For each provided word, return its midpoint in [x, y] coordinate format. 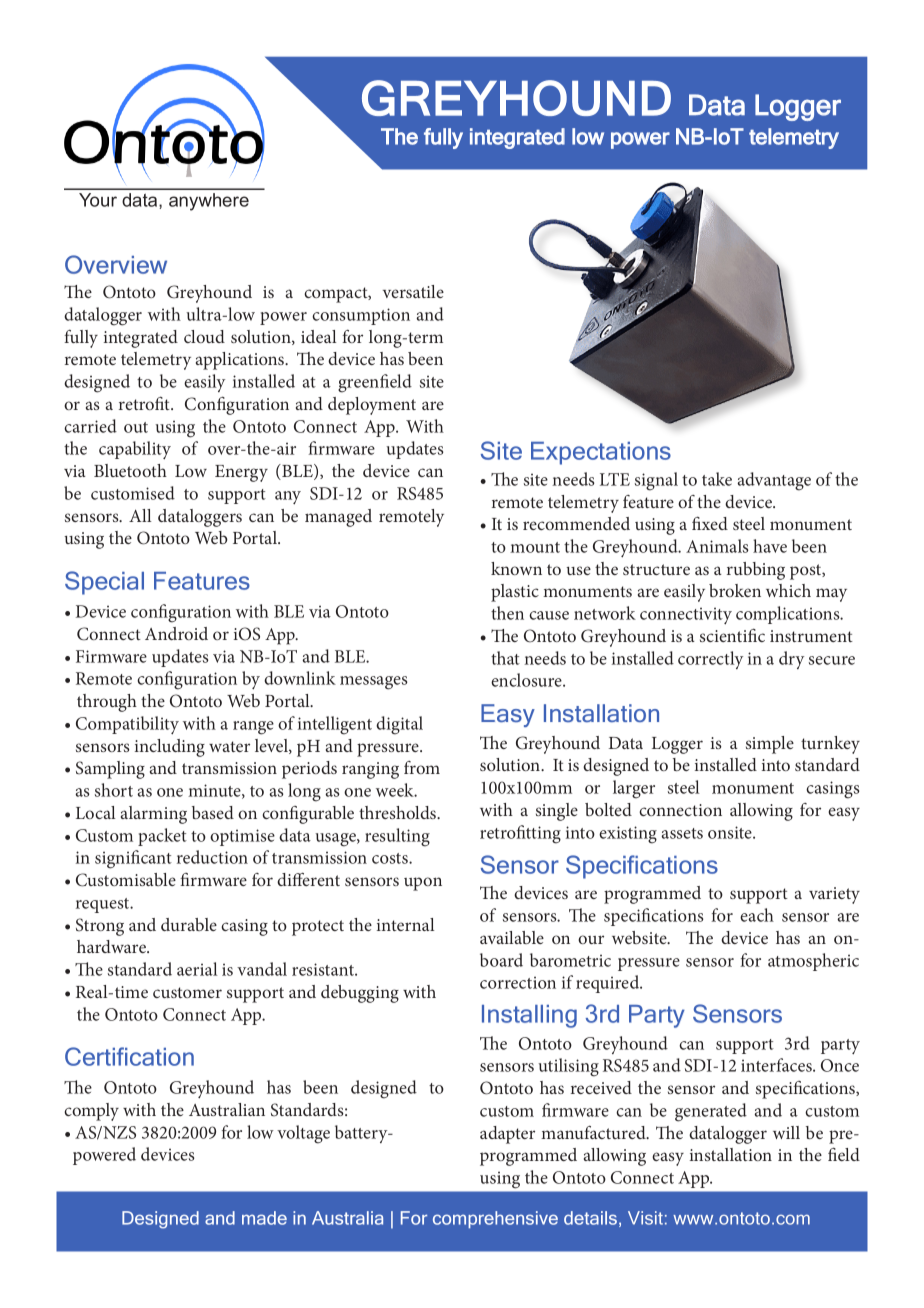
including [170, 748]
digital [399, 725]
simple [770, 745]
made [264, 1218]
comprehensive [495, 1219]
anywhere [209, 202]
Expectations [601, 453]
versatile [413, 291]
